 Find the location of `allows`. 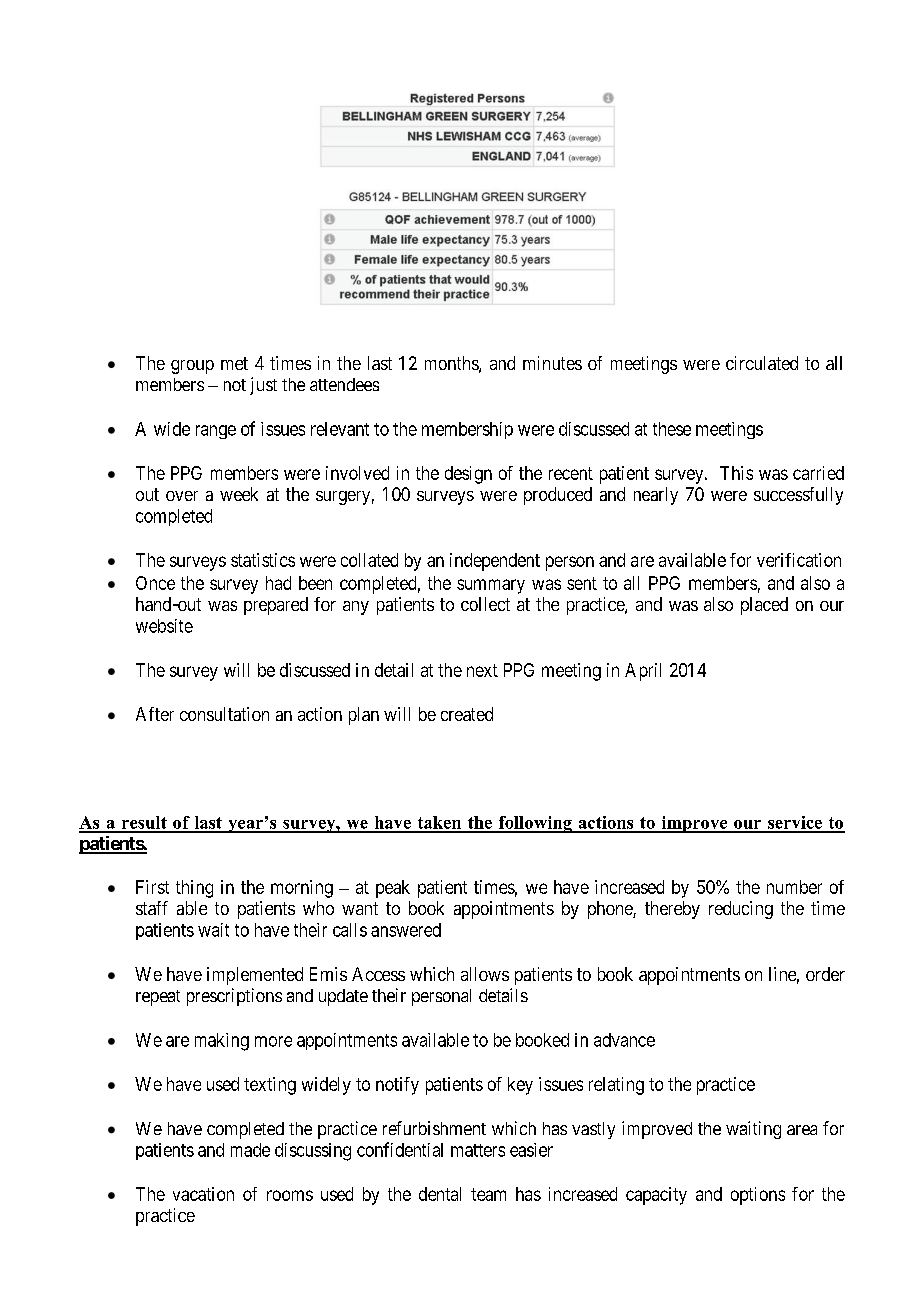

allows is located at coordinates (485, 974).
